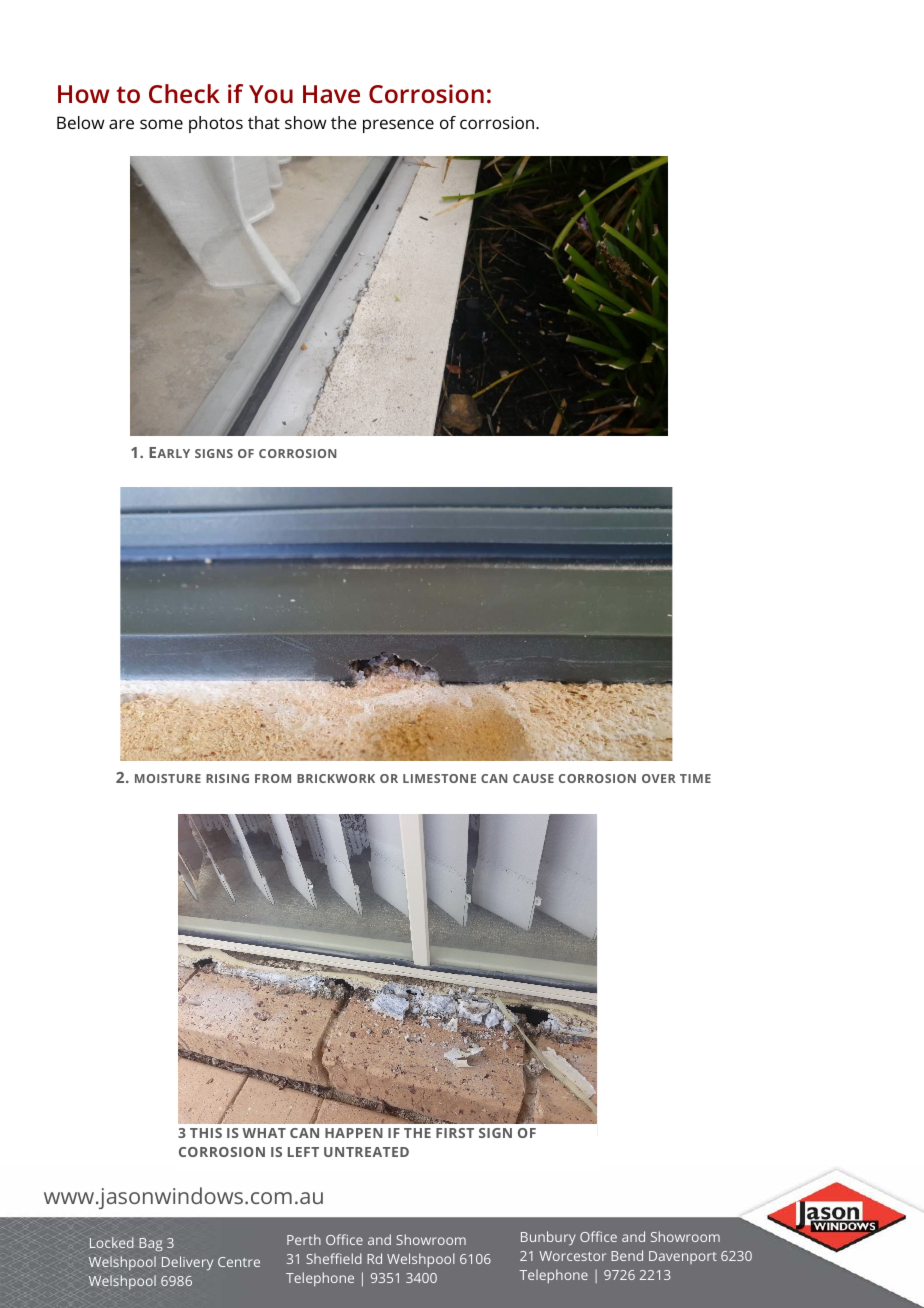  Describe the element at coordinates (334, 1258) in the document. I see `Sheffield` at that location.
